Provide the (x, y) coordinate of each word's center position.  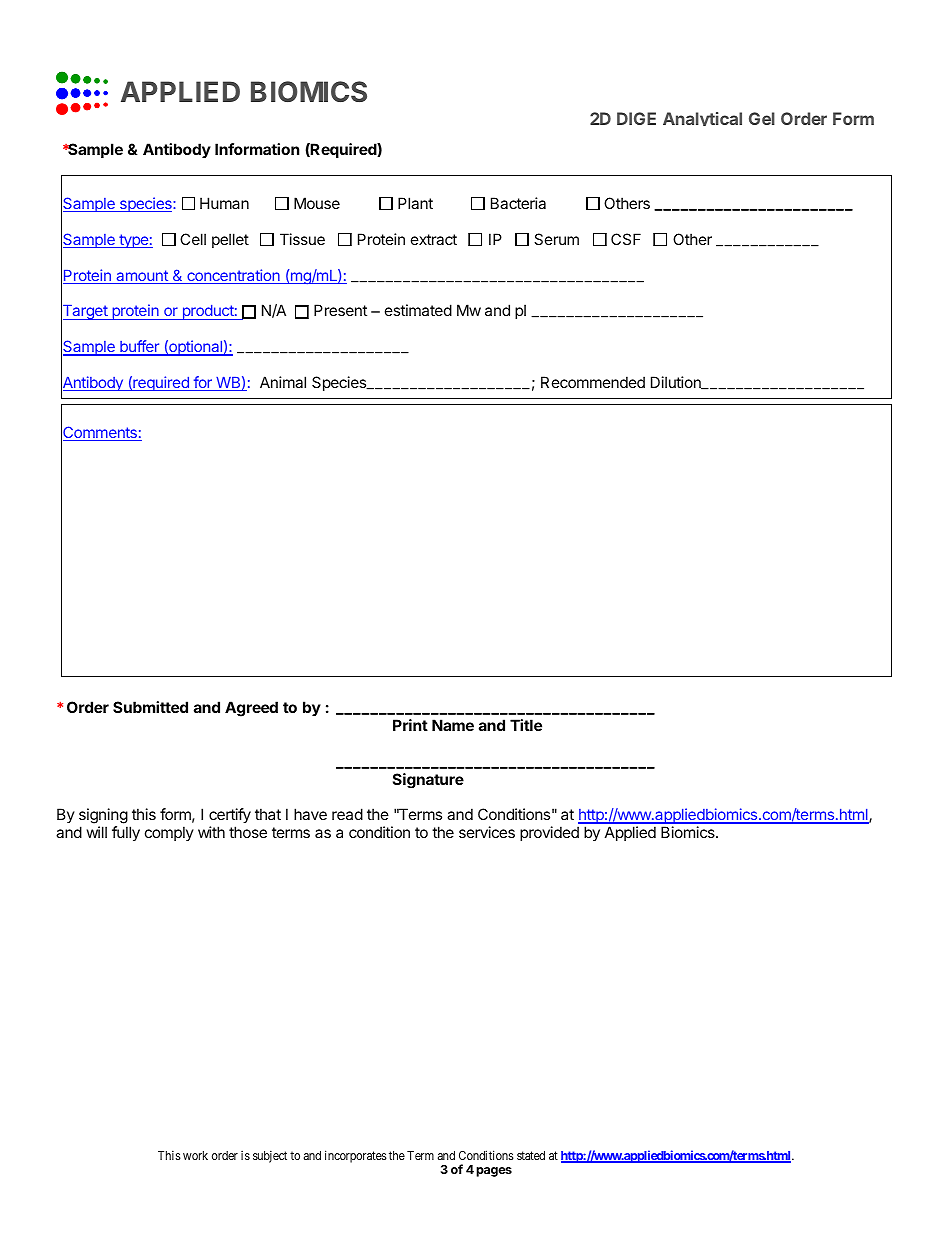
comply (169, 833)
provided (549, 833)
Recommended (593, 382)
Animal (283, 382)
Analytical (702, 119)
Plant (415, 203)
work (195, 1155)
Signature (428, 780)
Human (224, 203)
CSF (626, 239)
